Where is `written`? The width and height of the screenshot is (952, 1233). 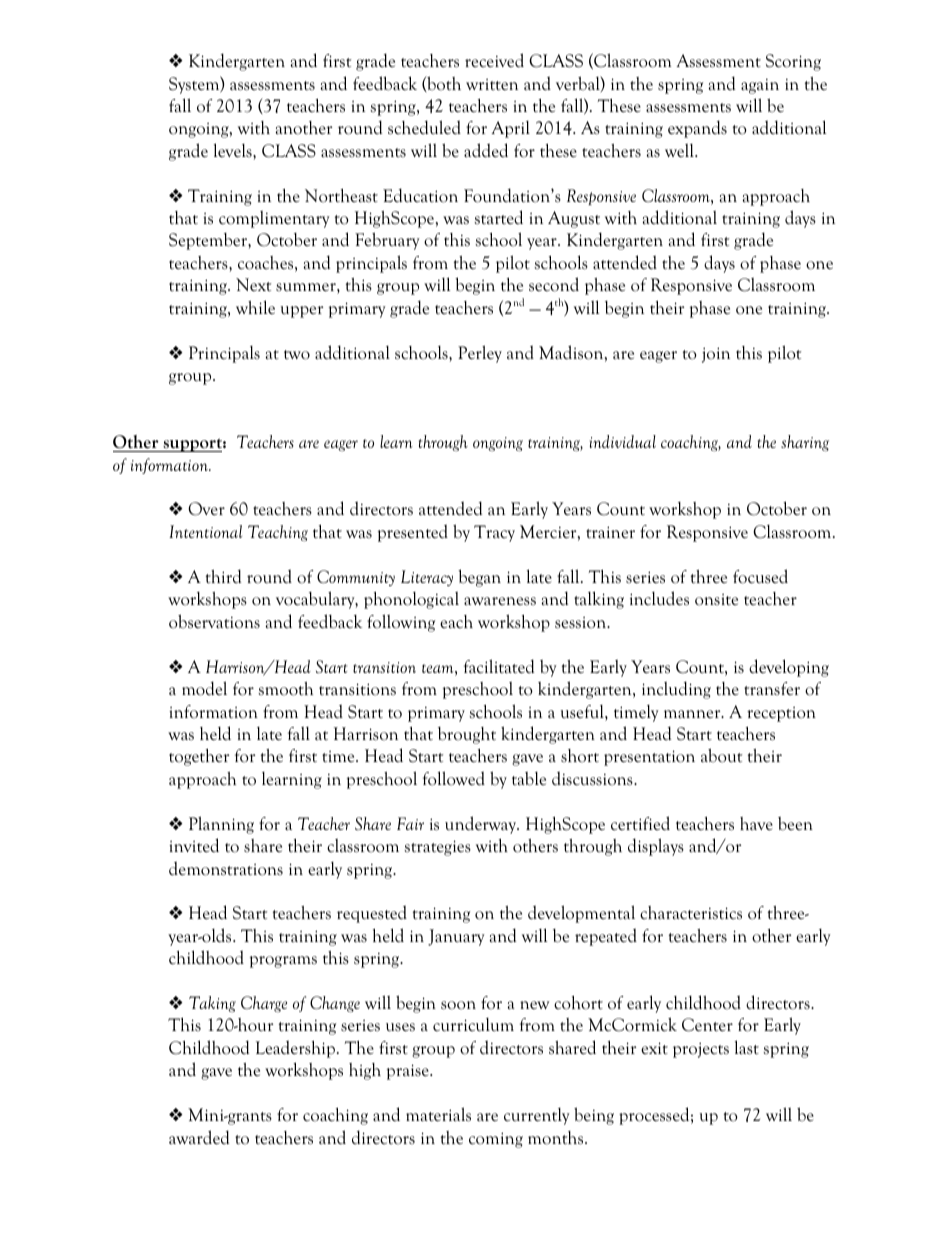 written is located at coordinates (492, 85).
